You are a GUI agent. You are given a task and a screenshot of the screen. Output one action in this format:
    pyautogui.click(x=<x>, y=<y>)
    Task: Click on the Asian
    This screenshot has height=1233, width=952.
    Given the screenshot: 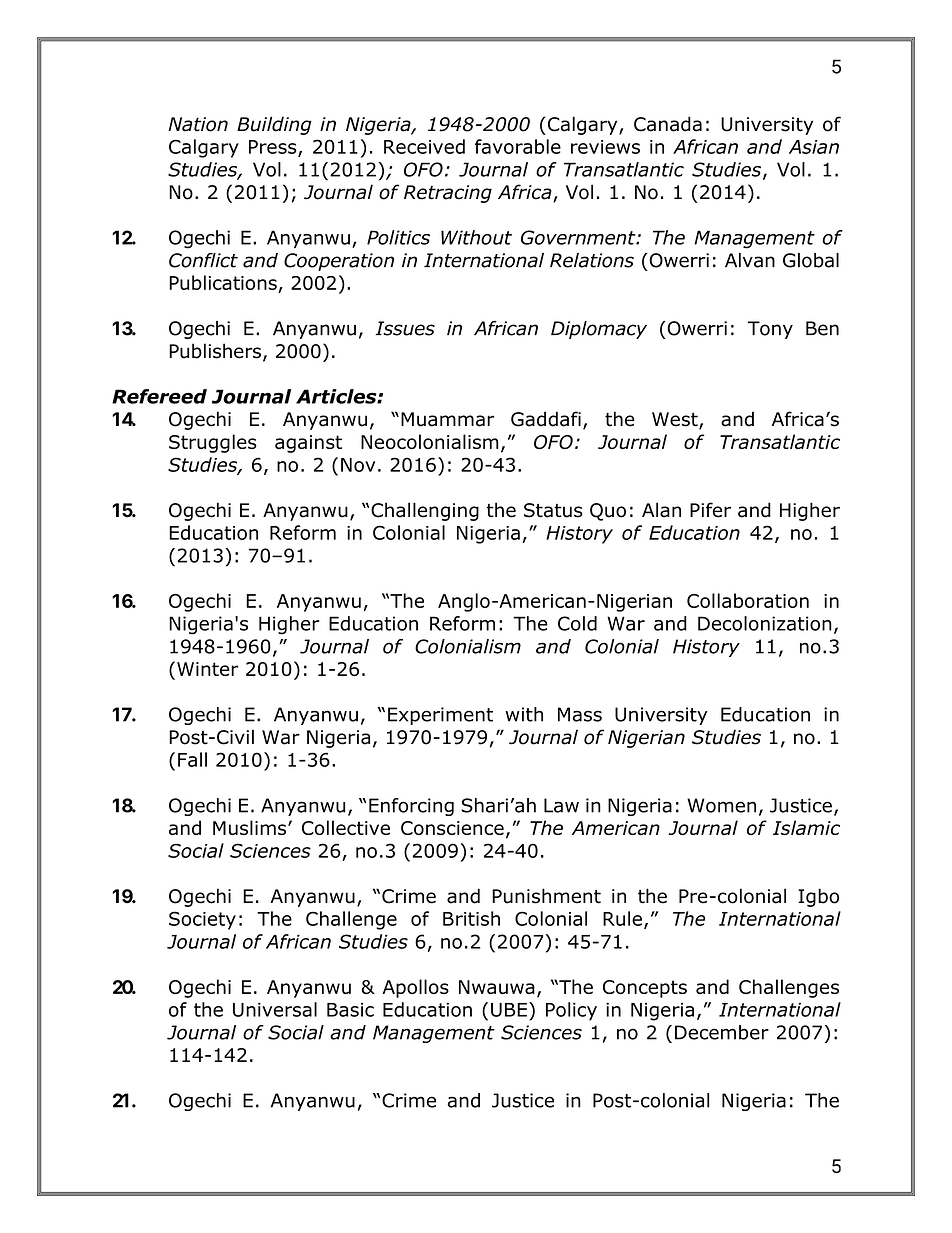 What is the action you would take?
    pyautogui.click(x=814, y=147)
